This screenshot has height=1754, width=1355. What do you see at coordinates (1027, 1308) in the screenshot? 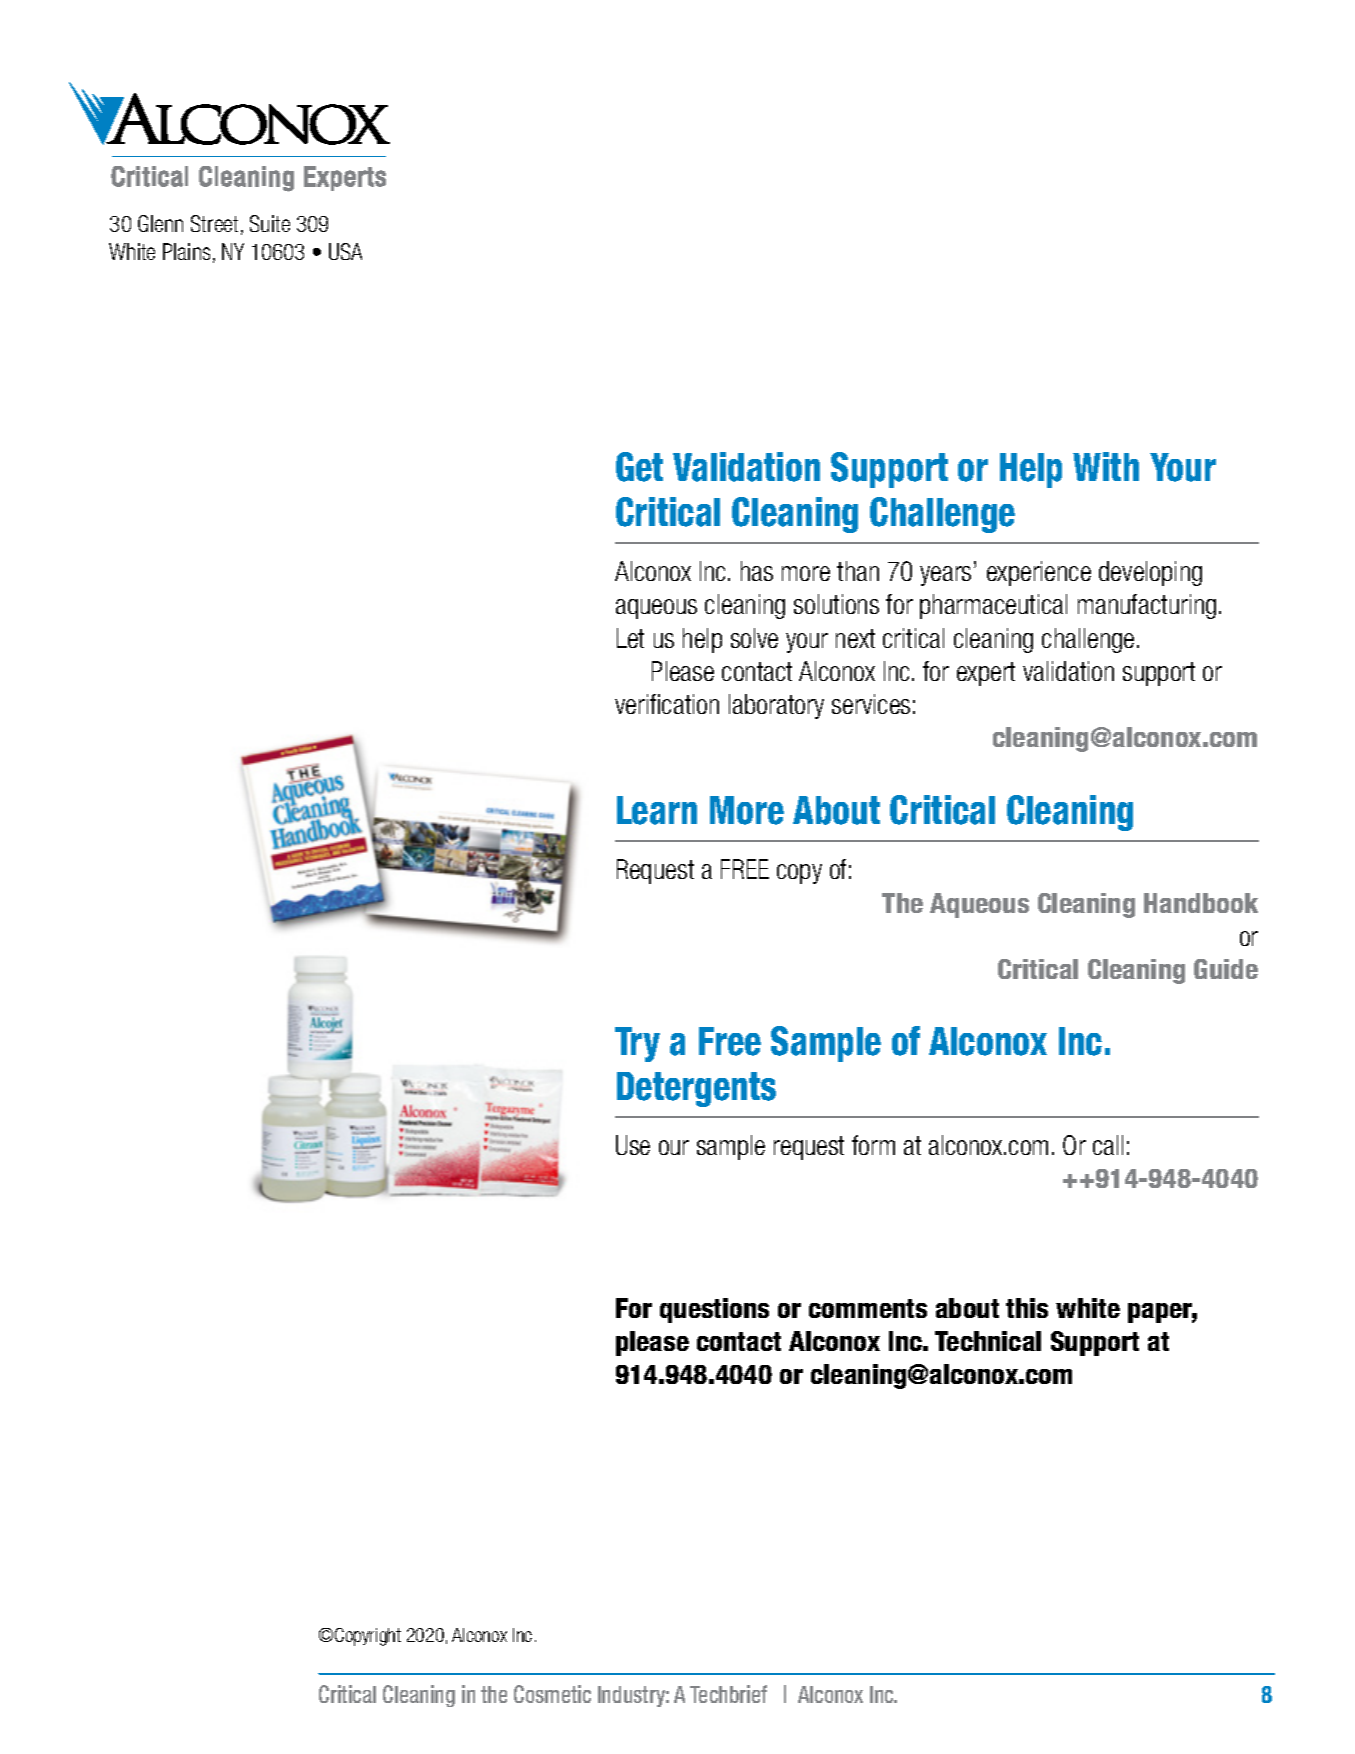
I see `this` at bounding box center [1027, 1308].
